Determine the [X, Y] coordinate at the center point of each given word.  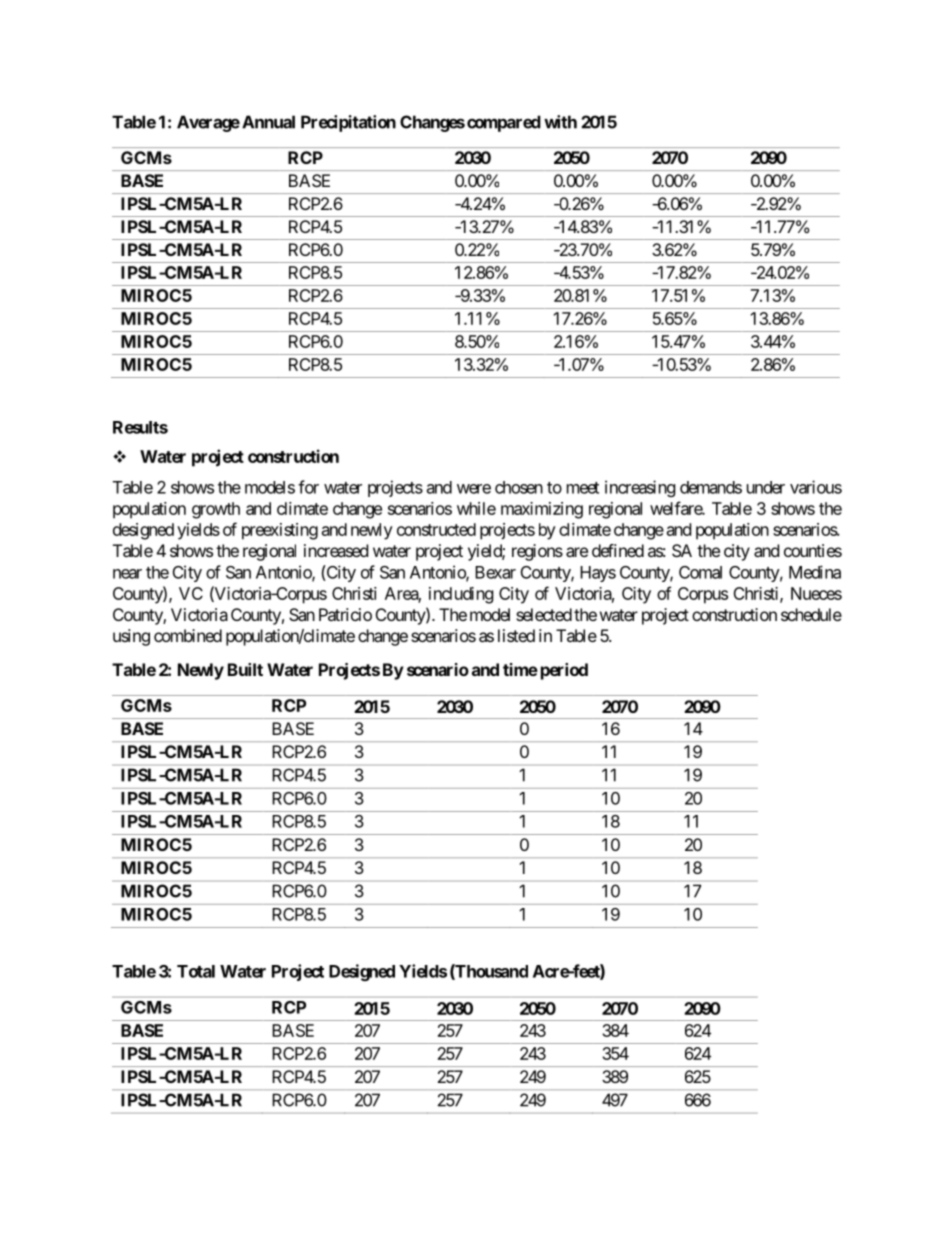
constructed [436, 529]
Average [208, 123]
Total [196, 971]
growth [216, 510]
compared [504, 123]
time [520, 669]
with [560, 122]
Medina [815, 572]
